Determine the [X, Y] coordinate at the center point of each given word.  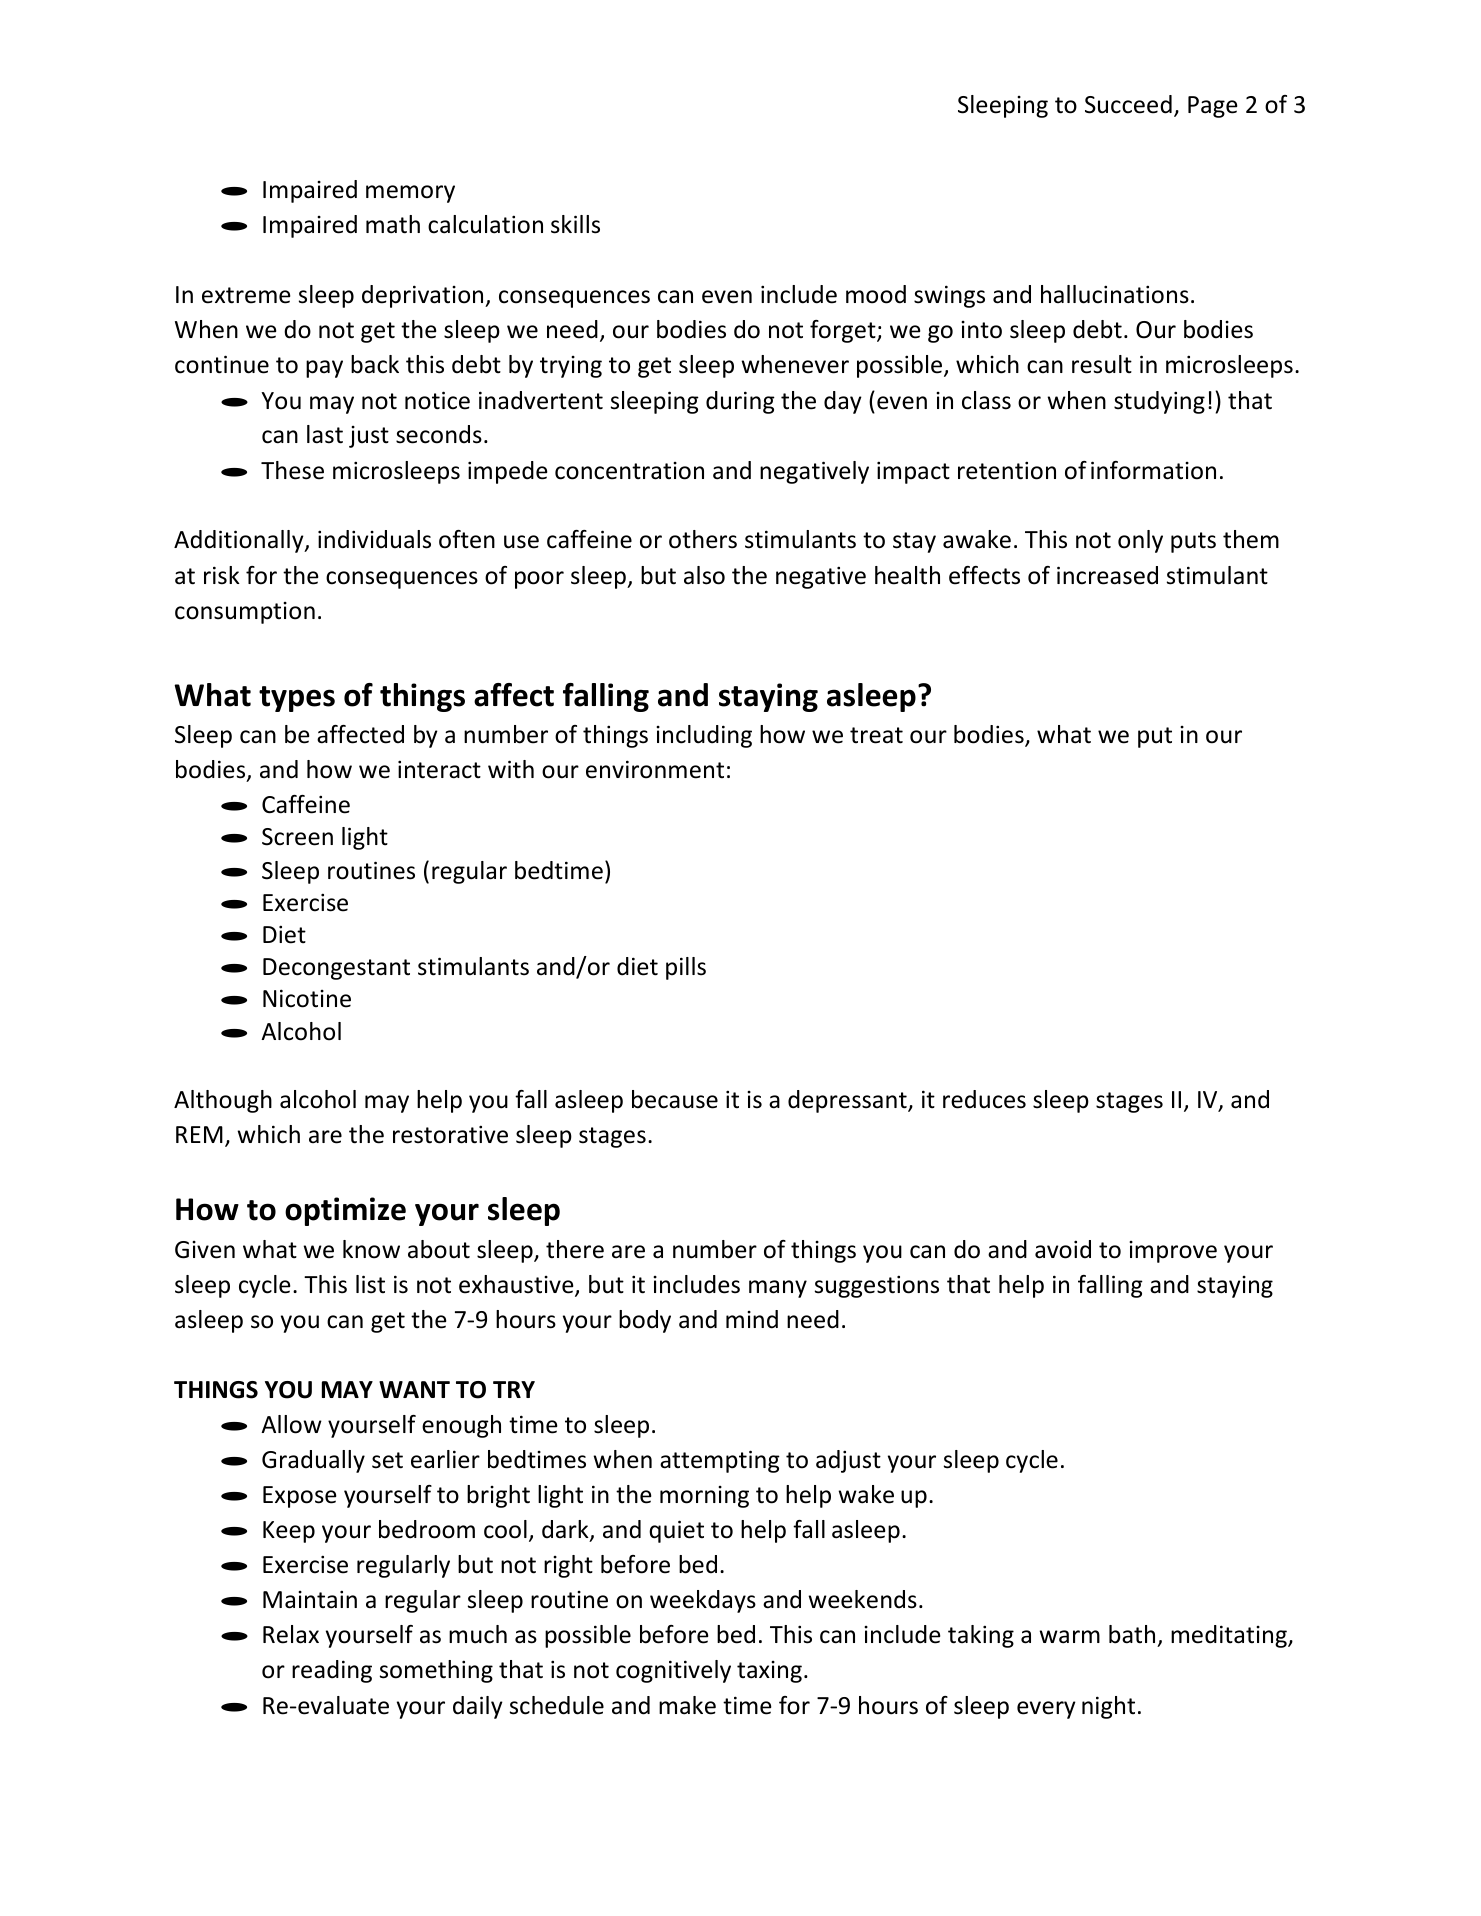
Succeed [1128, 104]
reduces [984, 1099]
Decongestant [336, 969]
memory [410, 194]
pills [686, 968]
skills [575, 224]
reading [332, 1671]
